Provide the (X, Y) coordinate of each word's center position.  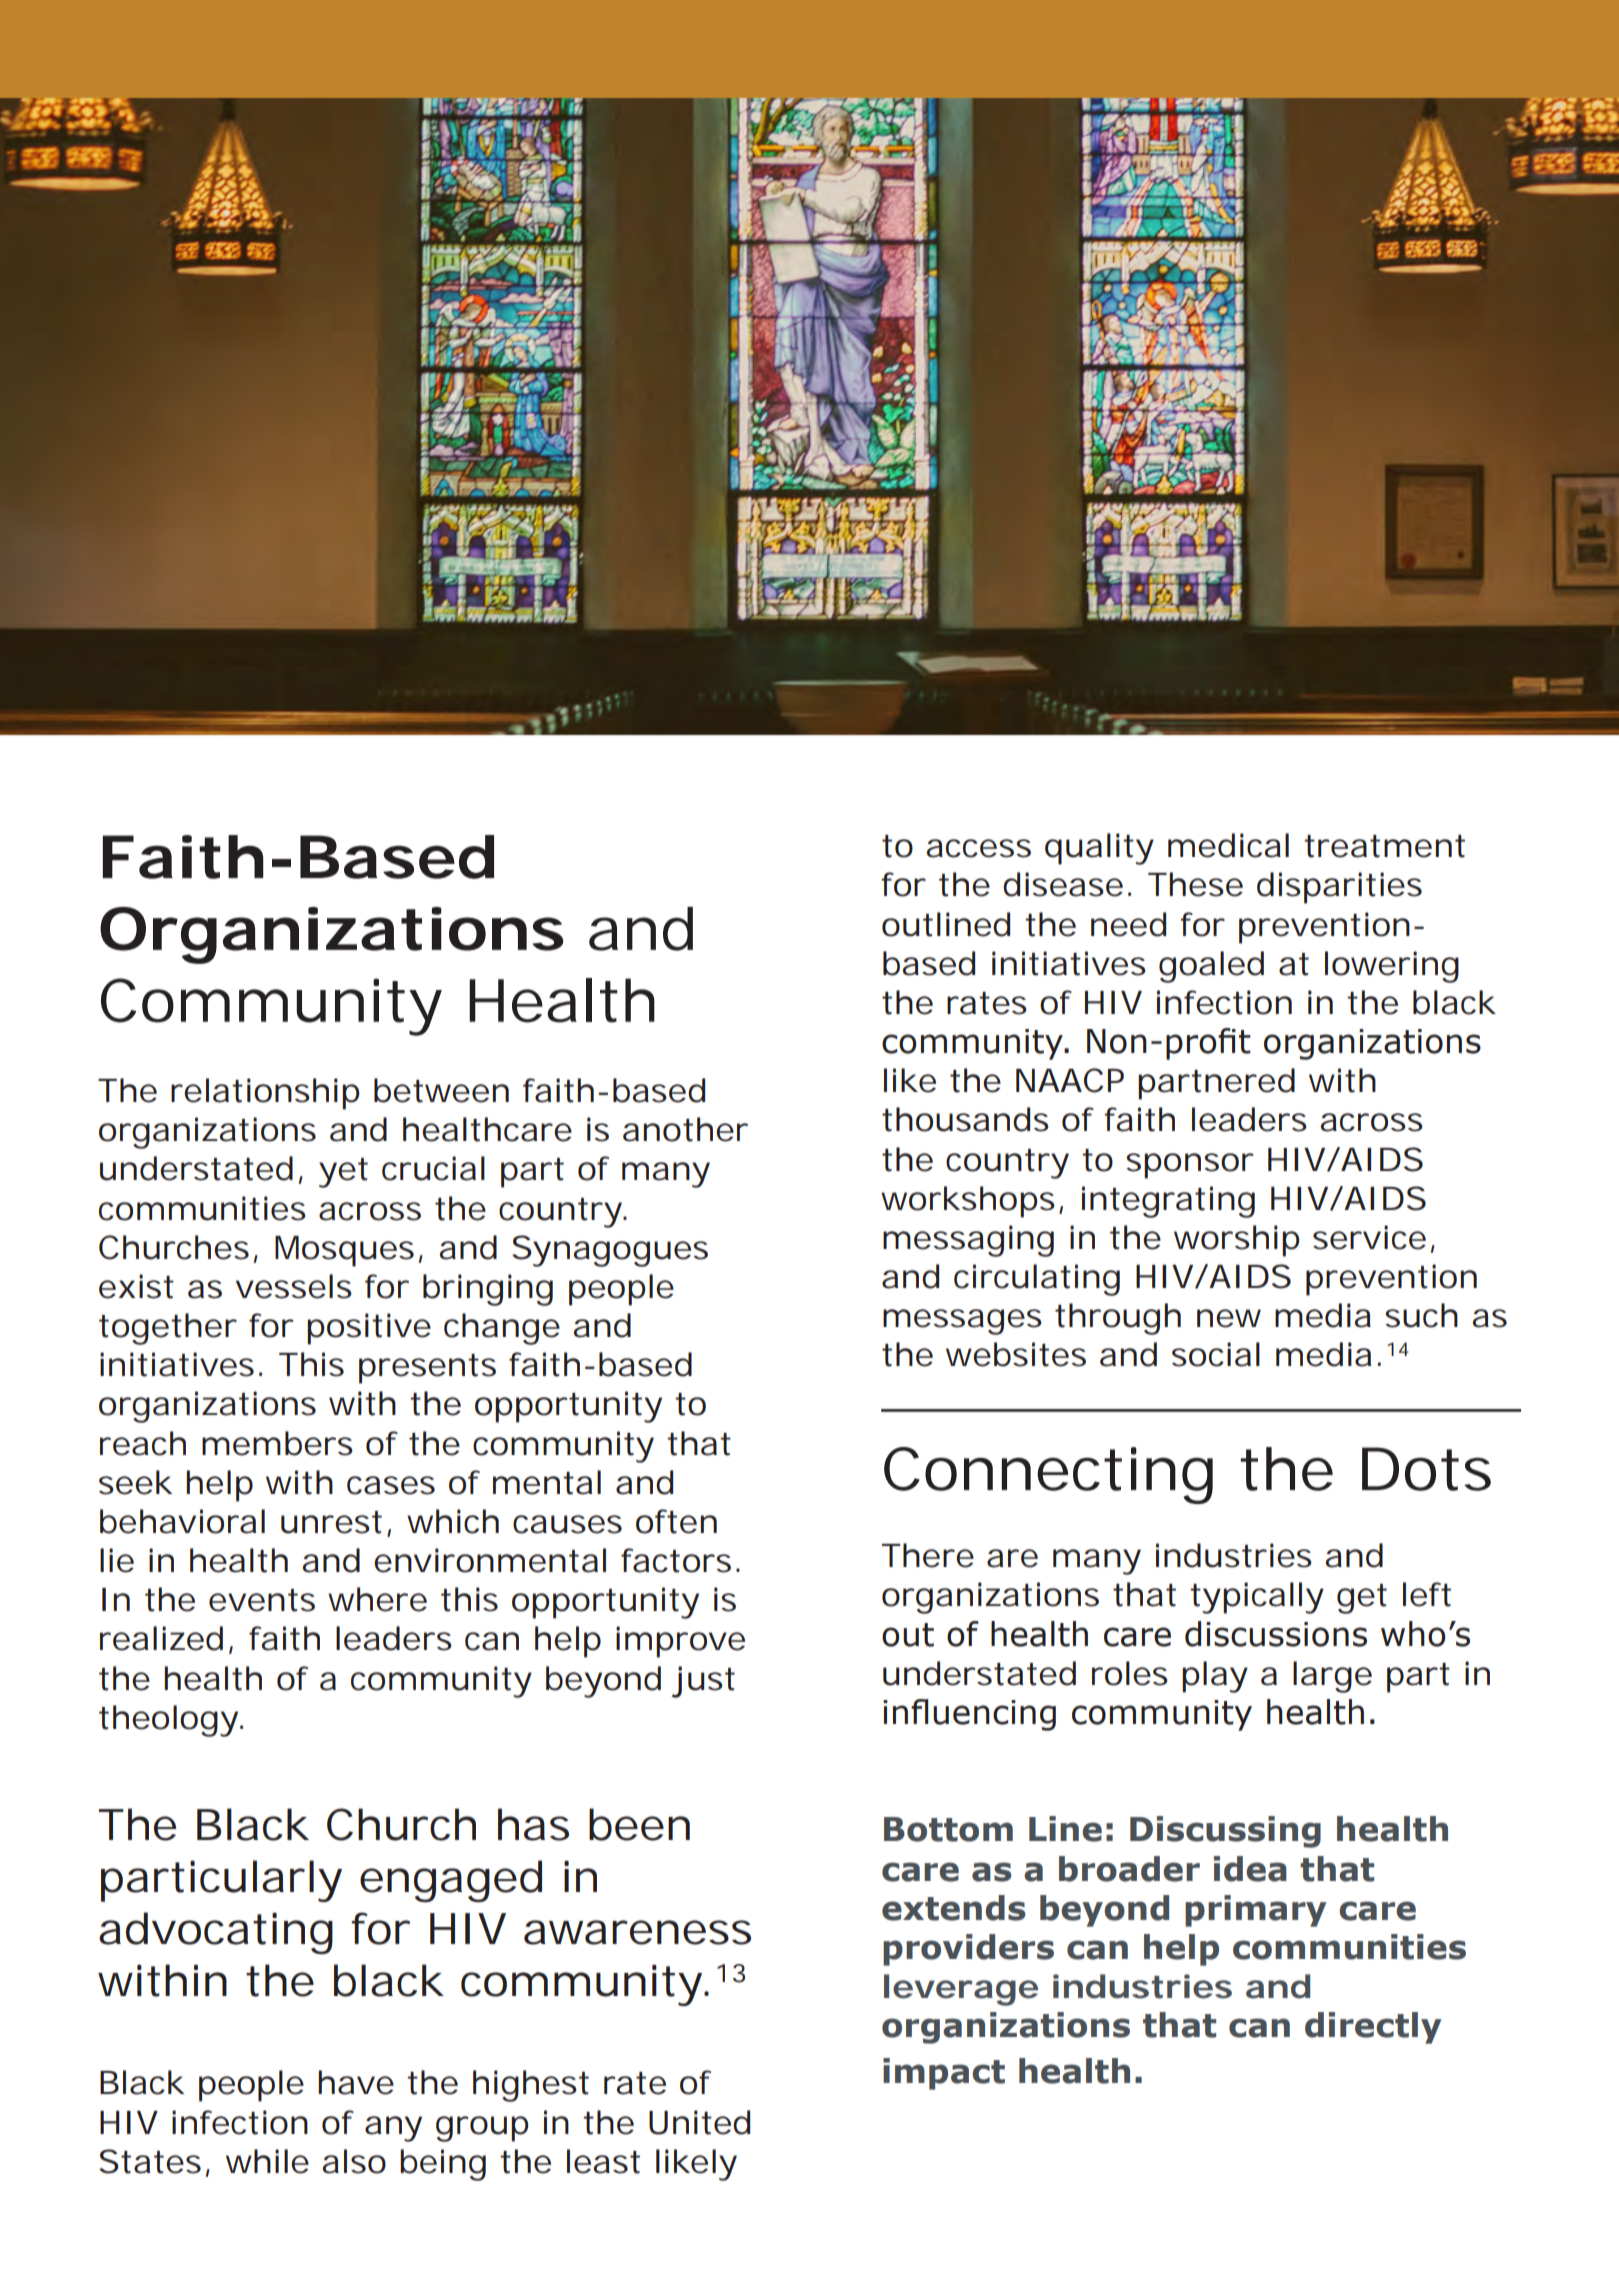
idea (1250, 1869)
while (267, 2161)
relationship (265, 1094)
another (685, 1129)
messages (962, 1322)
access (978, 848)
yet (343, 1173)
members (277, 1443)
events (262, 1600)
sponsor (1190, 1166)
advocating (216, 1933)
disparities (1339, 888)
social (1216, 1354)
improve (680, 1642)
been (639, 1824)
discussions (1276, 1634)
